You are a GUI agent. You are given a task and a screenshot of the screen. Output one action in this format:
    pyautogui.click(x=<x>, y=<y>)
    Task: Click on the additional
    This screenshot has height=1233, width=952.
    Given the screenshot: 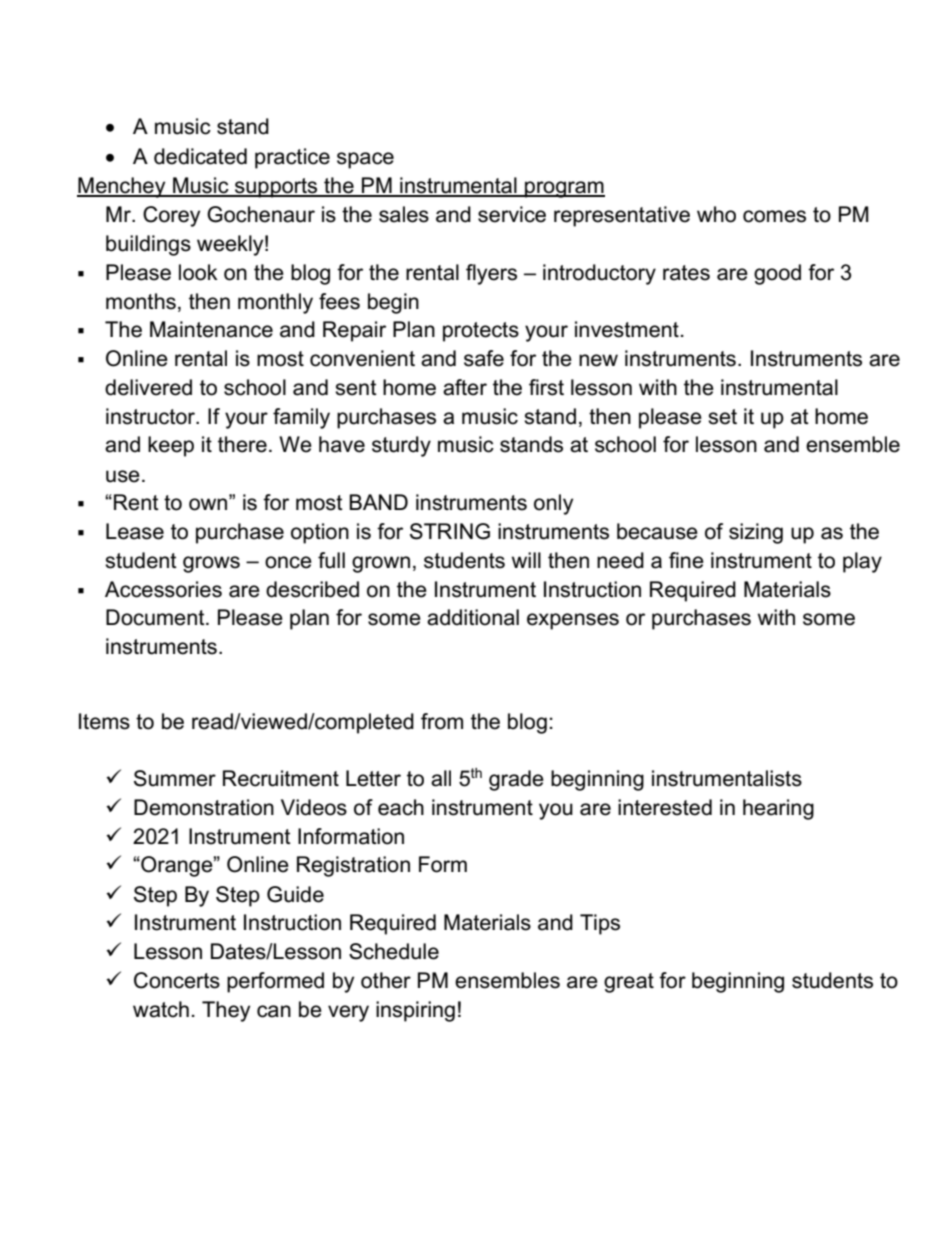 What is the action you would take?
    pyautogui.click(x=473, y=617)
